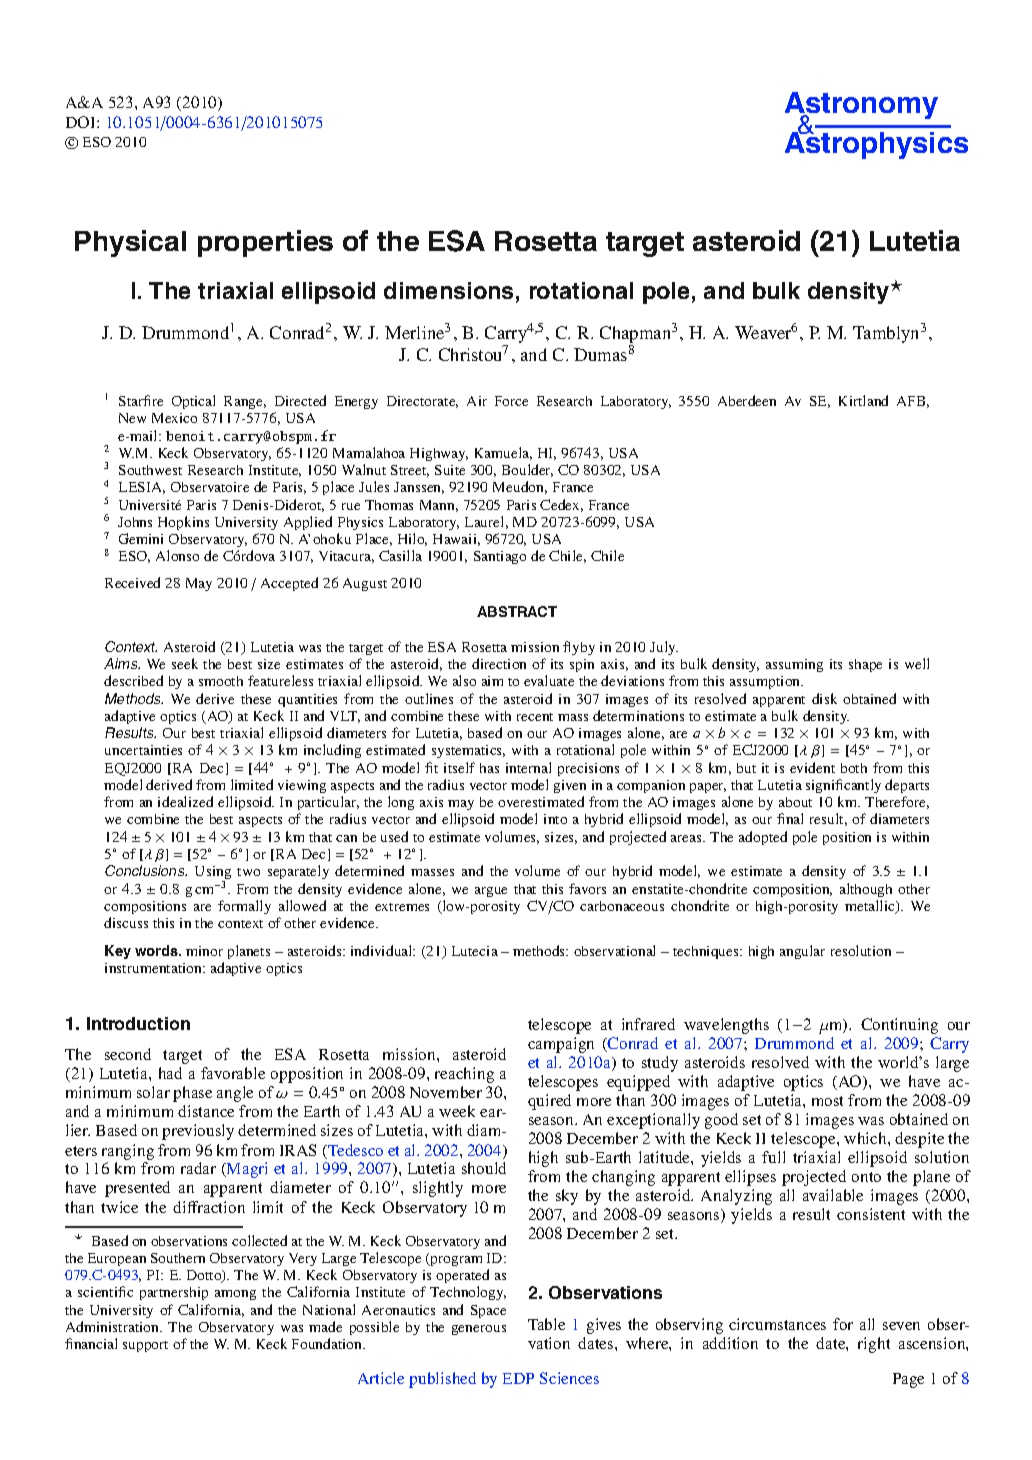 The image size is (1032, 1460). Describe the element at coordinates (812, 767) in the document. I see `evident` at that location.
